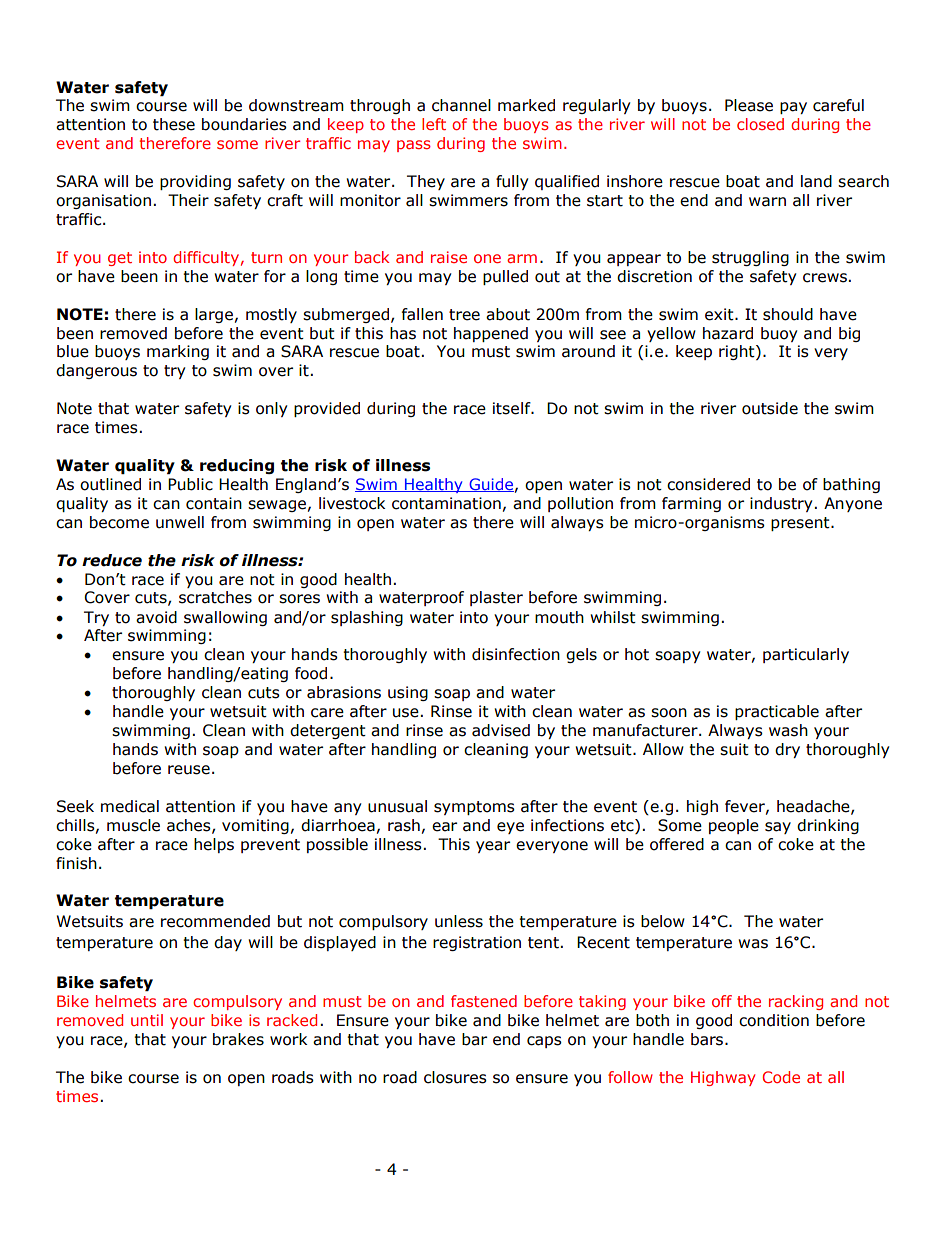 This page has width=952, height=1233. I want to click on dry, so click(787, 750).
